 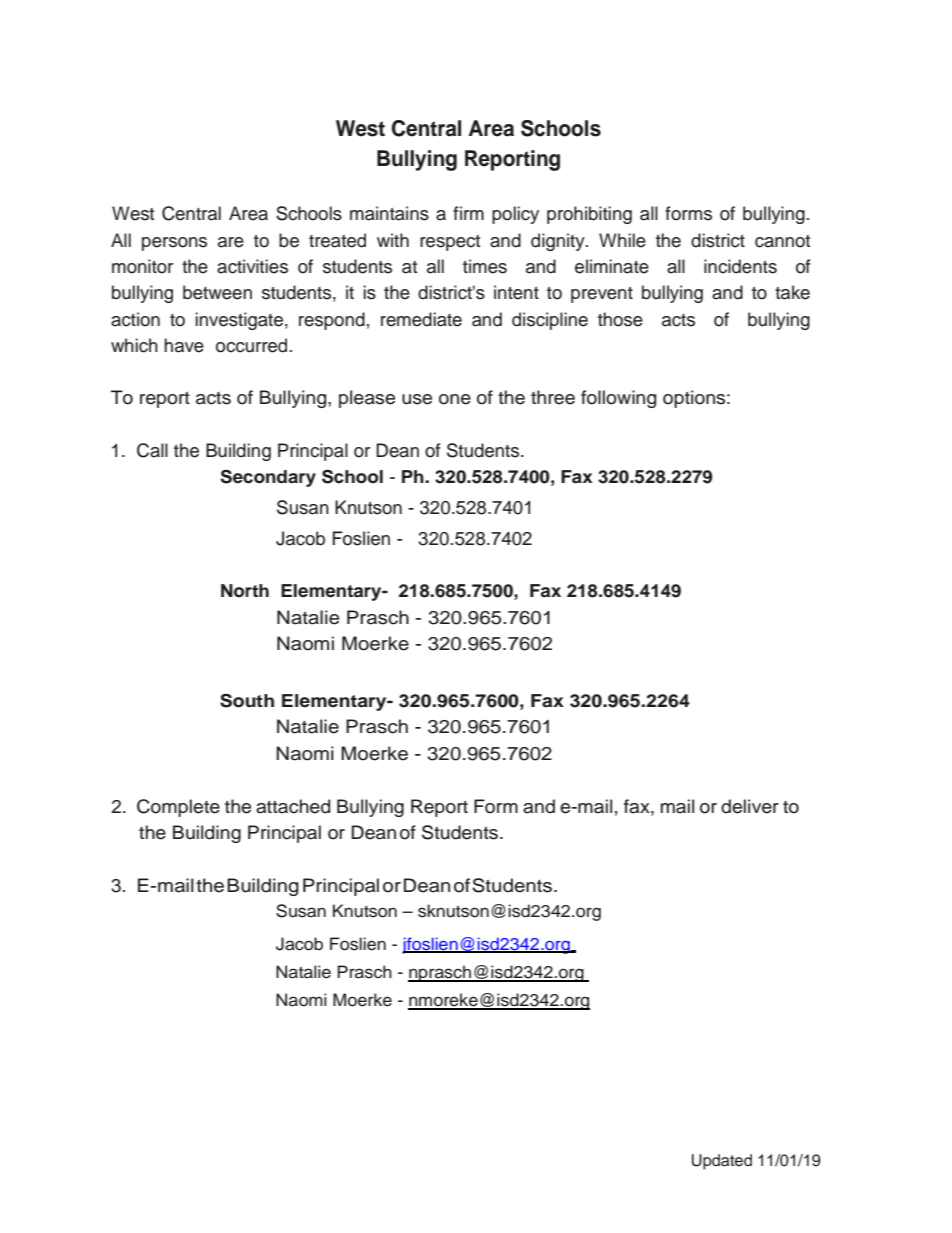 I want to click on respect, so click(x=450, y=243).
